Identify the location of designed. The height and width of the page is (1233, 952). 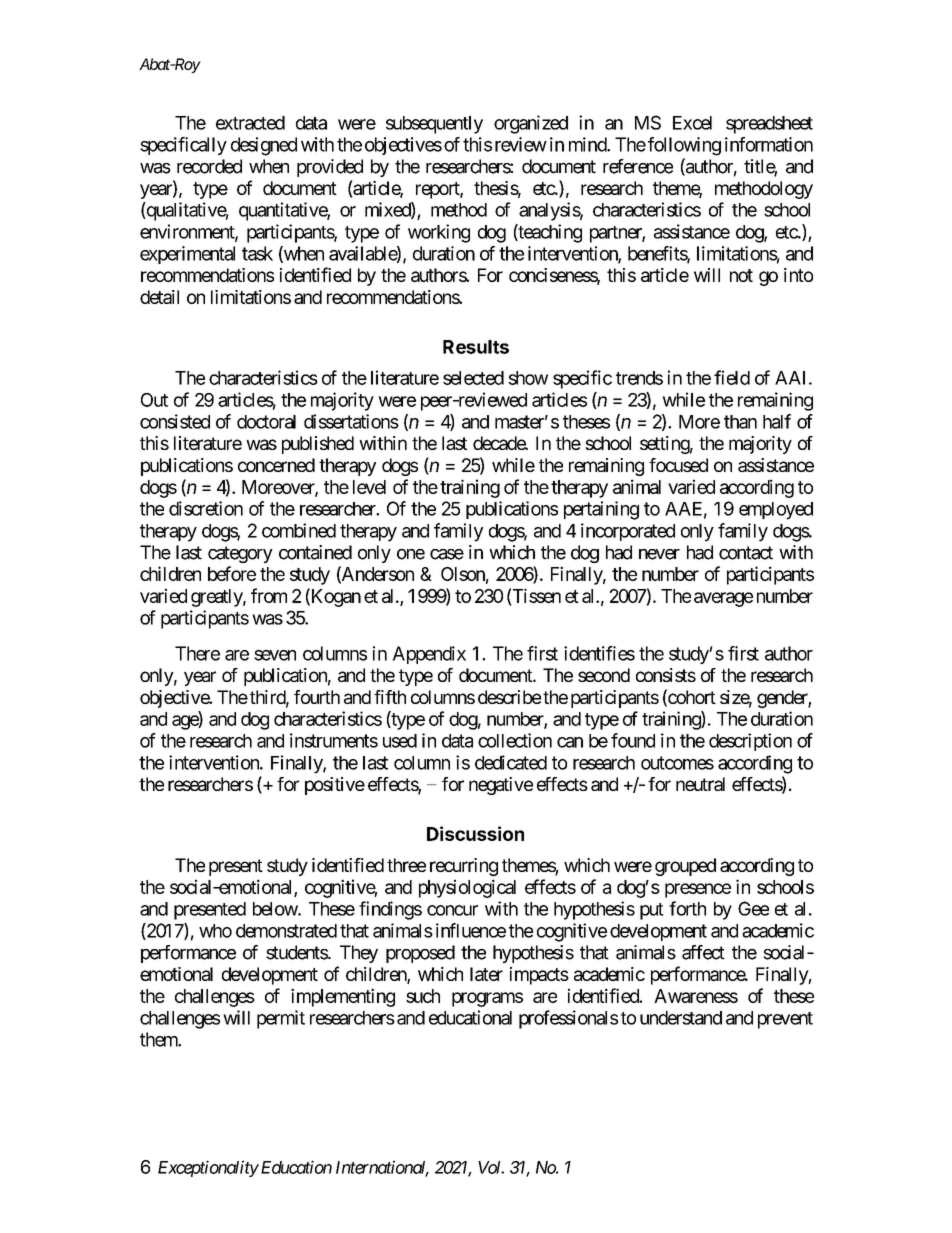
(264, 146).
